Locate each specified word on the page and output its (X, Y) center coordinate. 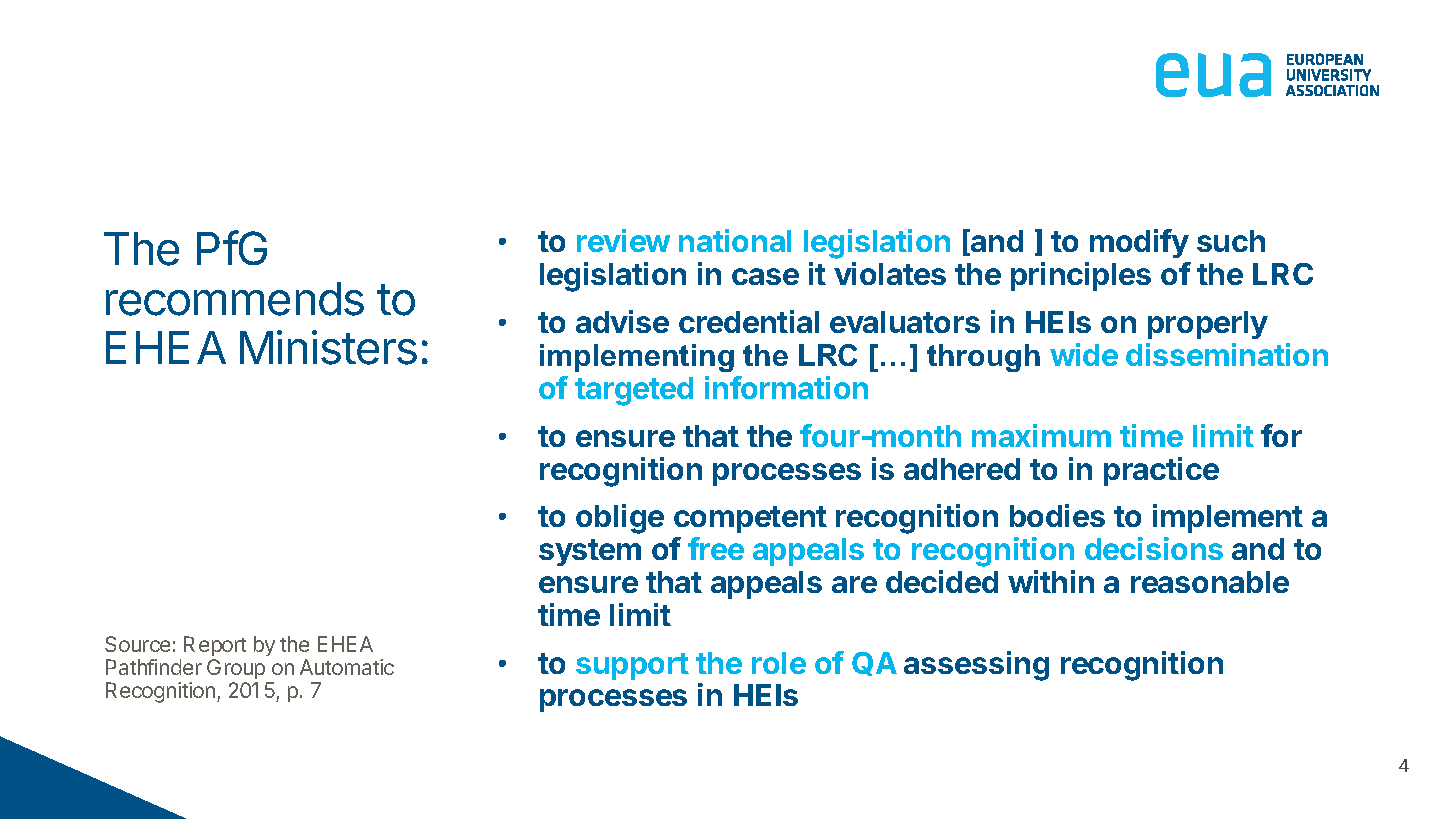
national (735, 240)
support (632, 666)
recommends (235, 299)
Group (237, 671)
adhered (962, 469)
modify (1139, 243)
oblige (620, 519)
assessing (976, 666)
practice (1161, 471)
